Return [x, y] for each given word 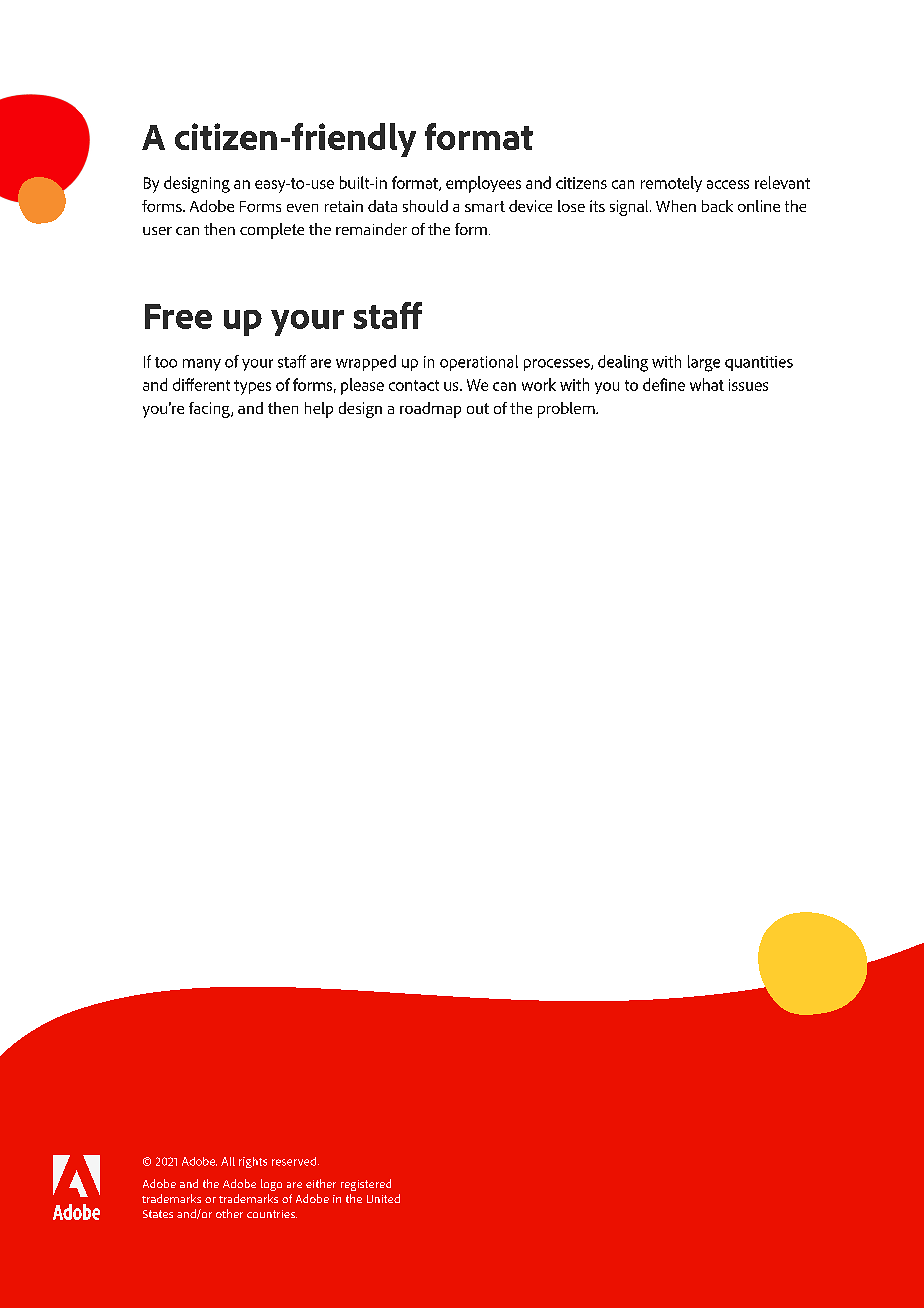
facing [210, 410]
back [717, 206]
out [478, 408]
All [228, 1161]
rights [253, 1162]
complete [272, 231]
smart [485, 206]
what [707, 384]
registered [366, 1185]
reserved [294, 1161]
